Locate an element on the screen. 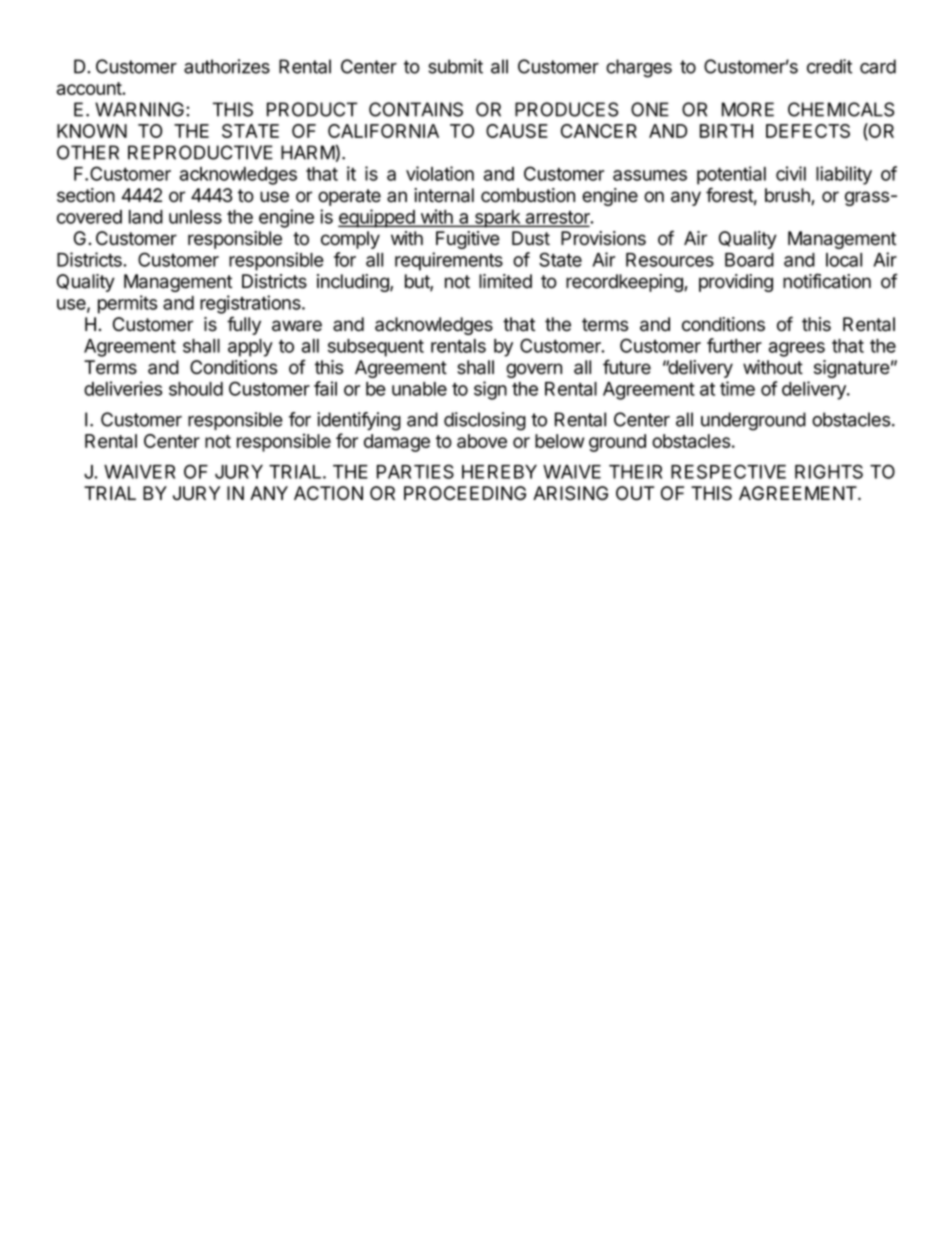 Image resolution: width=952 pixels, height=1233 pixels. should is located at coordinates (196, 389).
